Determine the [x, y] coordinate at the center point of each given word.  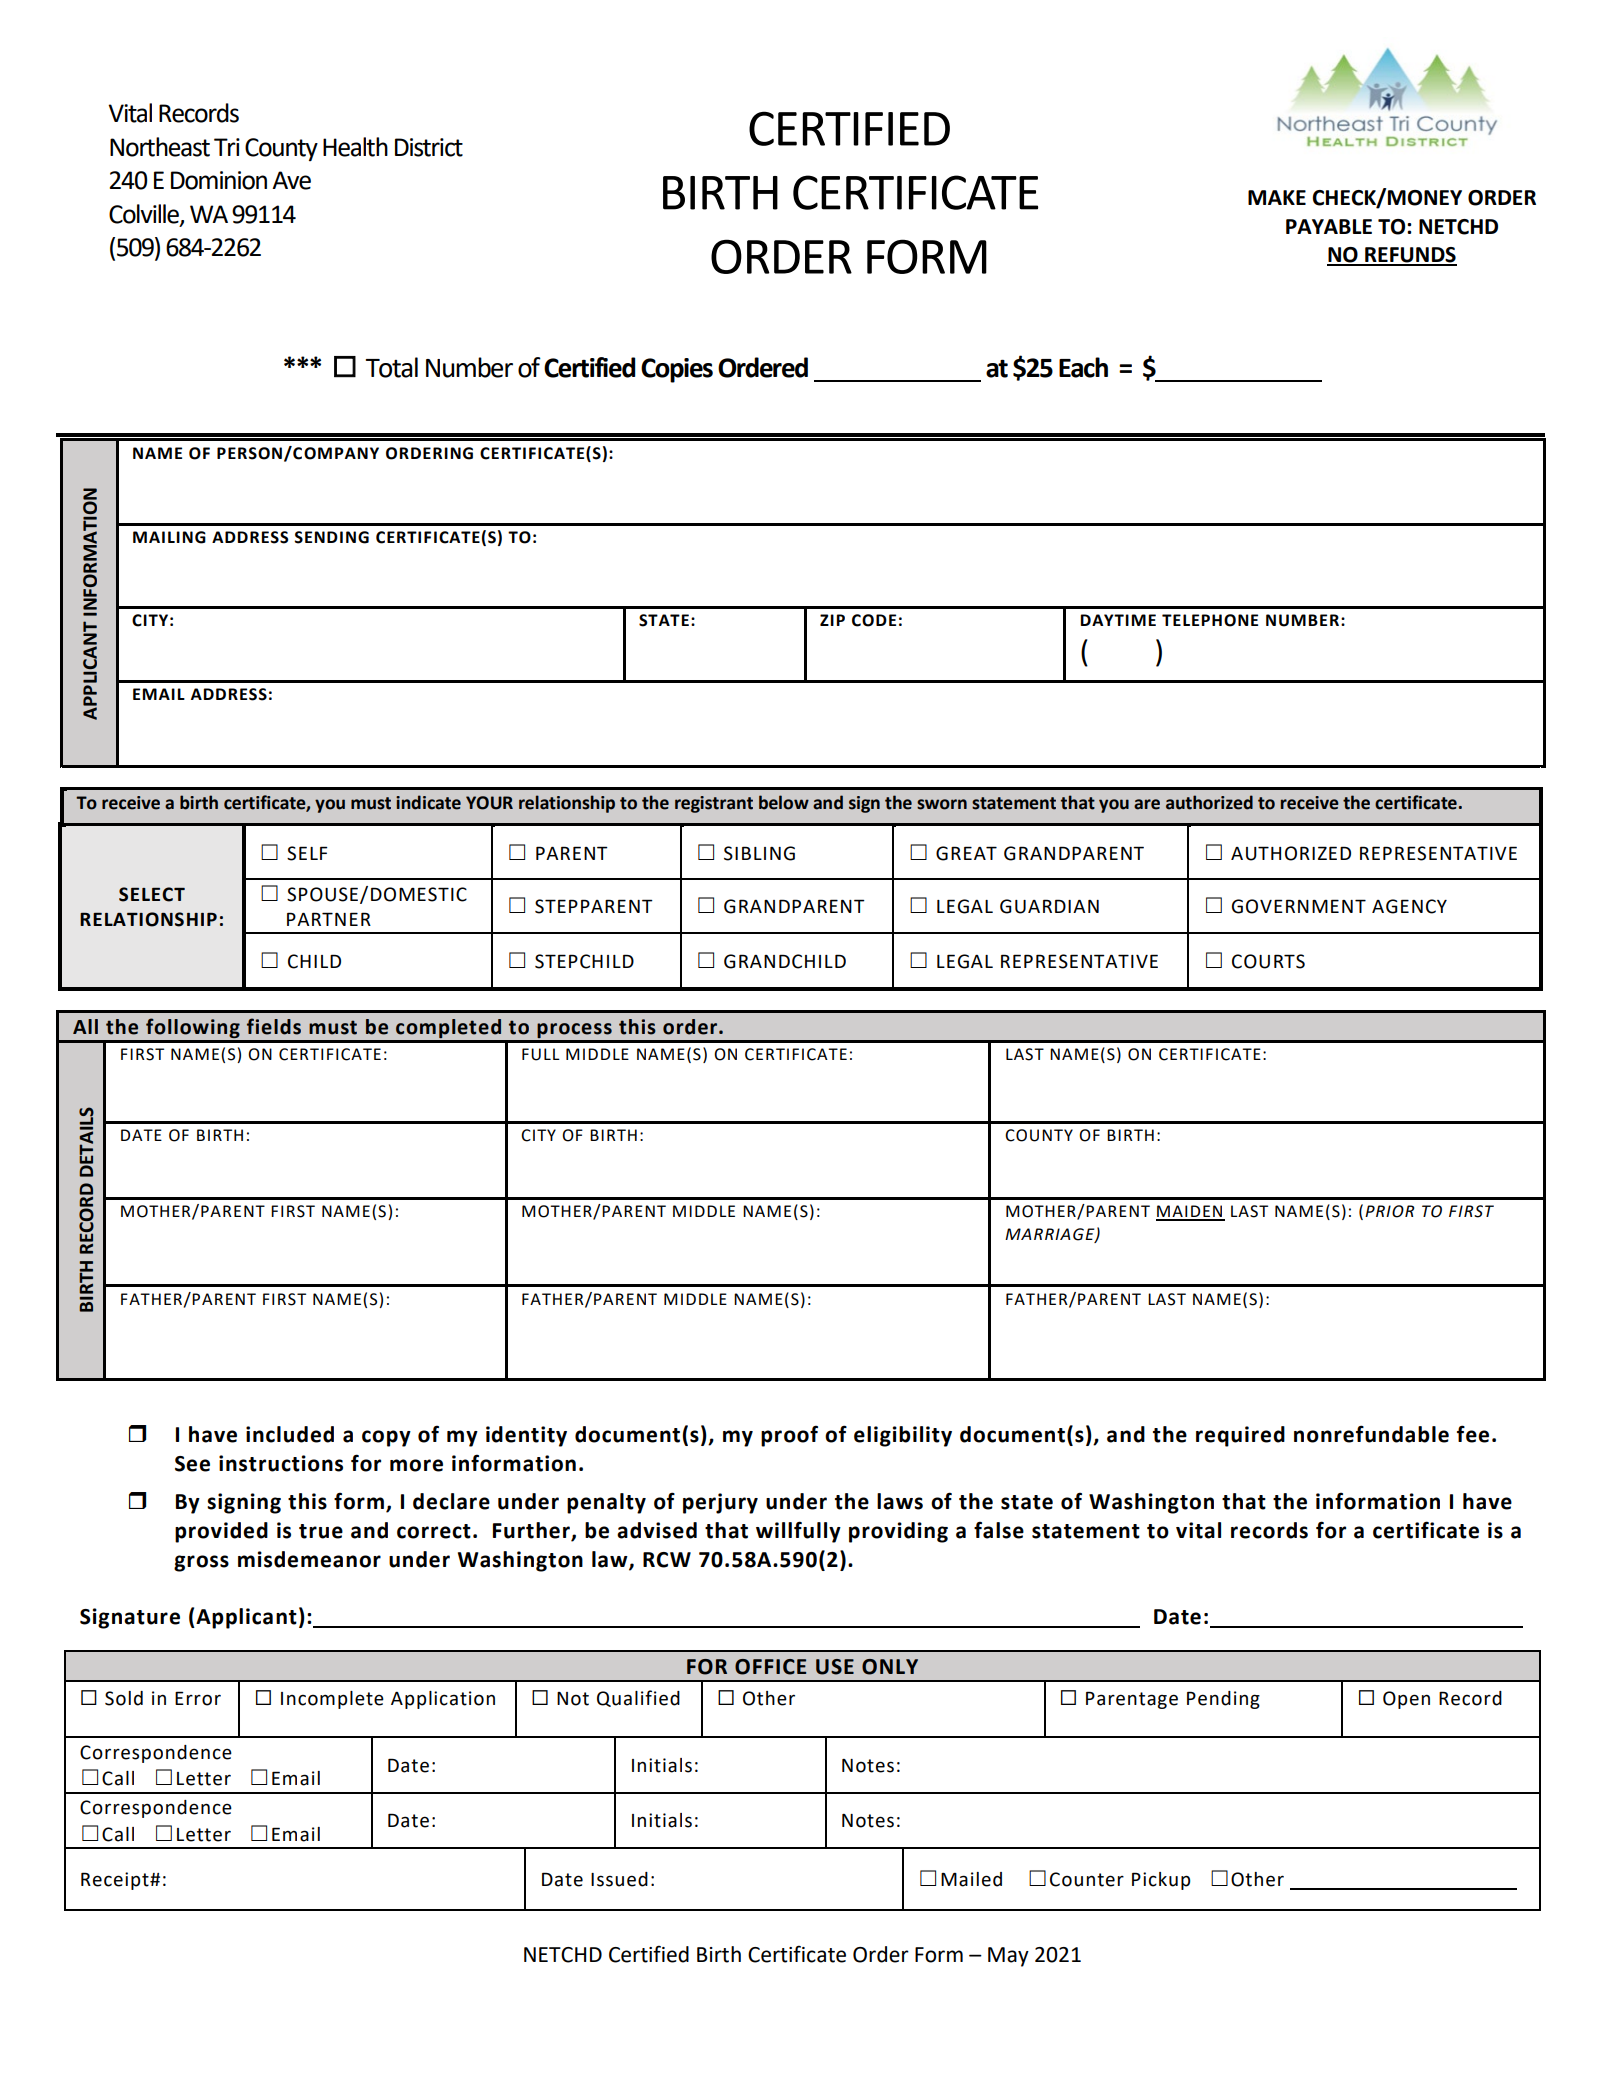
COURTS [1268, 961]
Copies [677, 370]
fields [274, 1026]
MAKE [1277, 197]
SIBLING [759, 853]
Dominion [219, 180]
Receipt [116, 1881]
